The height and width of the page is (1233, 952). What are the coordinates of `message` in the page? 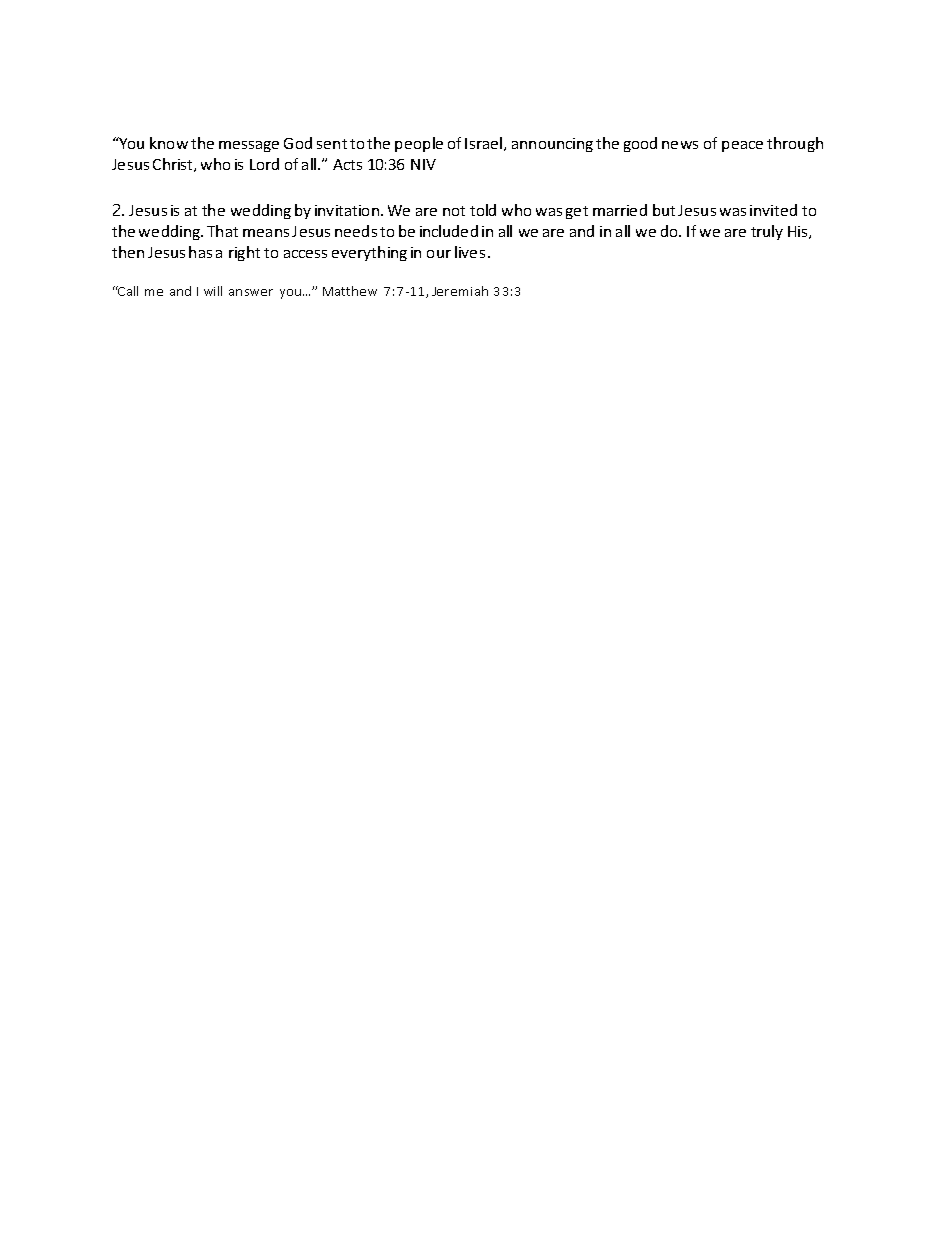 It's located at (249, 146).
